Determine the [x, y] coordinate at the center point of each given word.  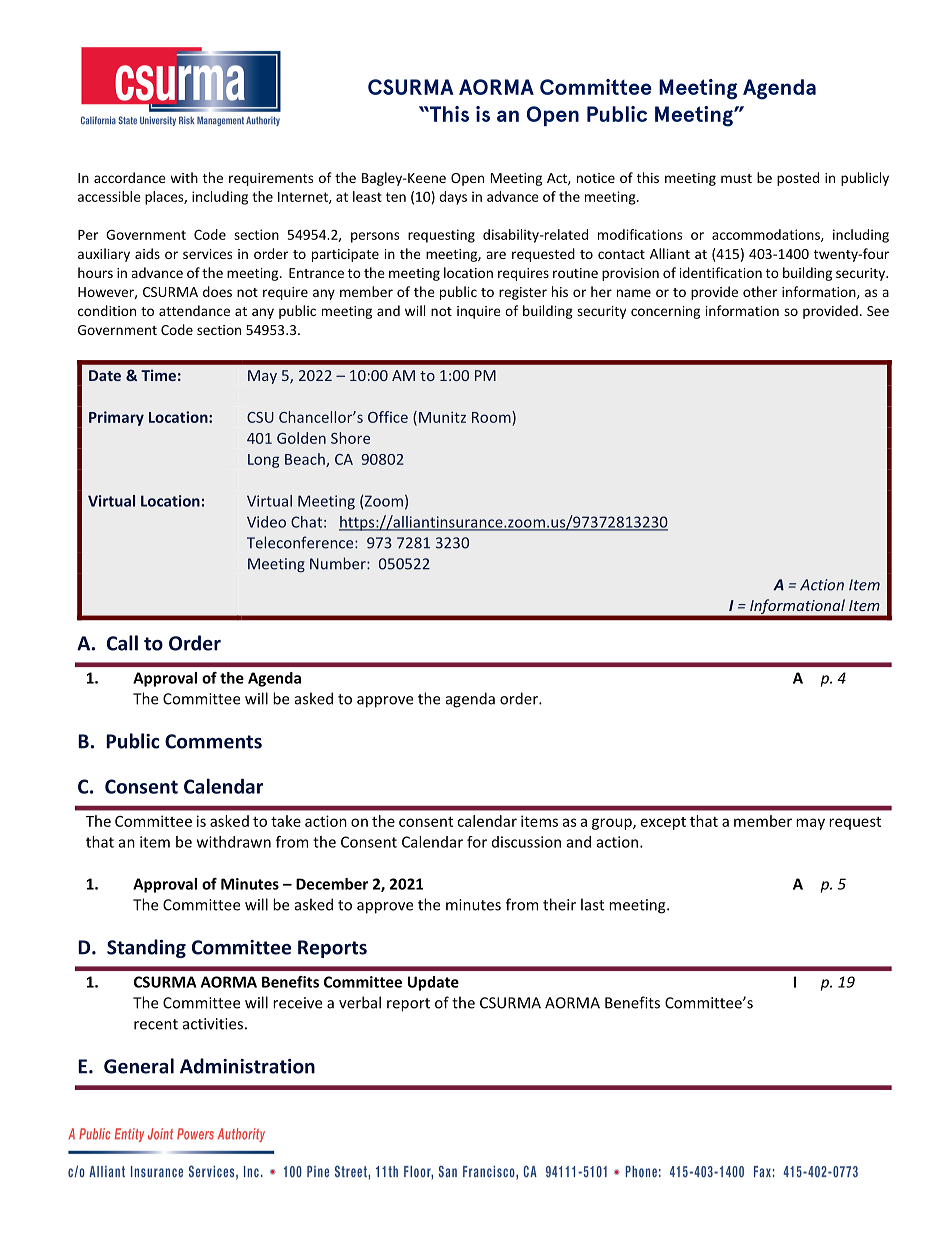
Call [122, 643]
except [663, 823]
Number [339, 563]
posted [798, 179]
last [592, 904]
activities [213, 1024]
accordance [130, 177]
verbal [360, 1002]
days [453, 198]
